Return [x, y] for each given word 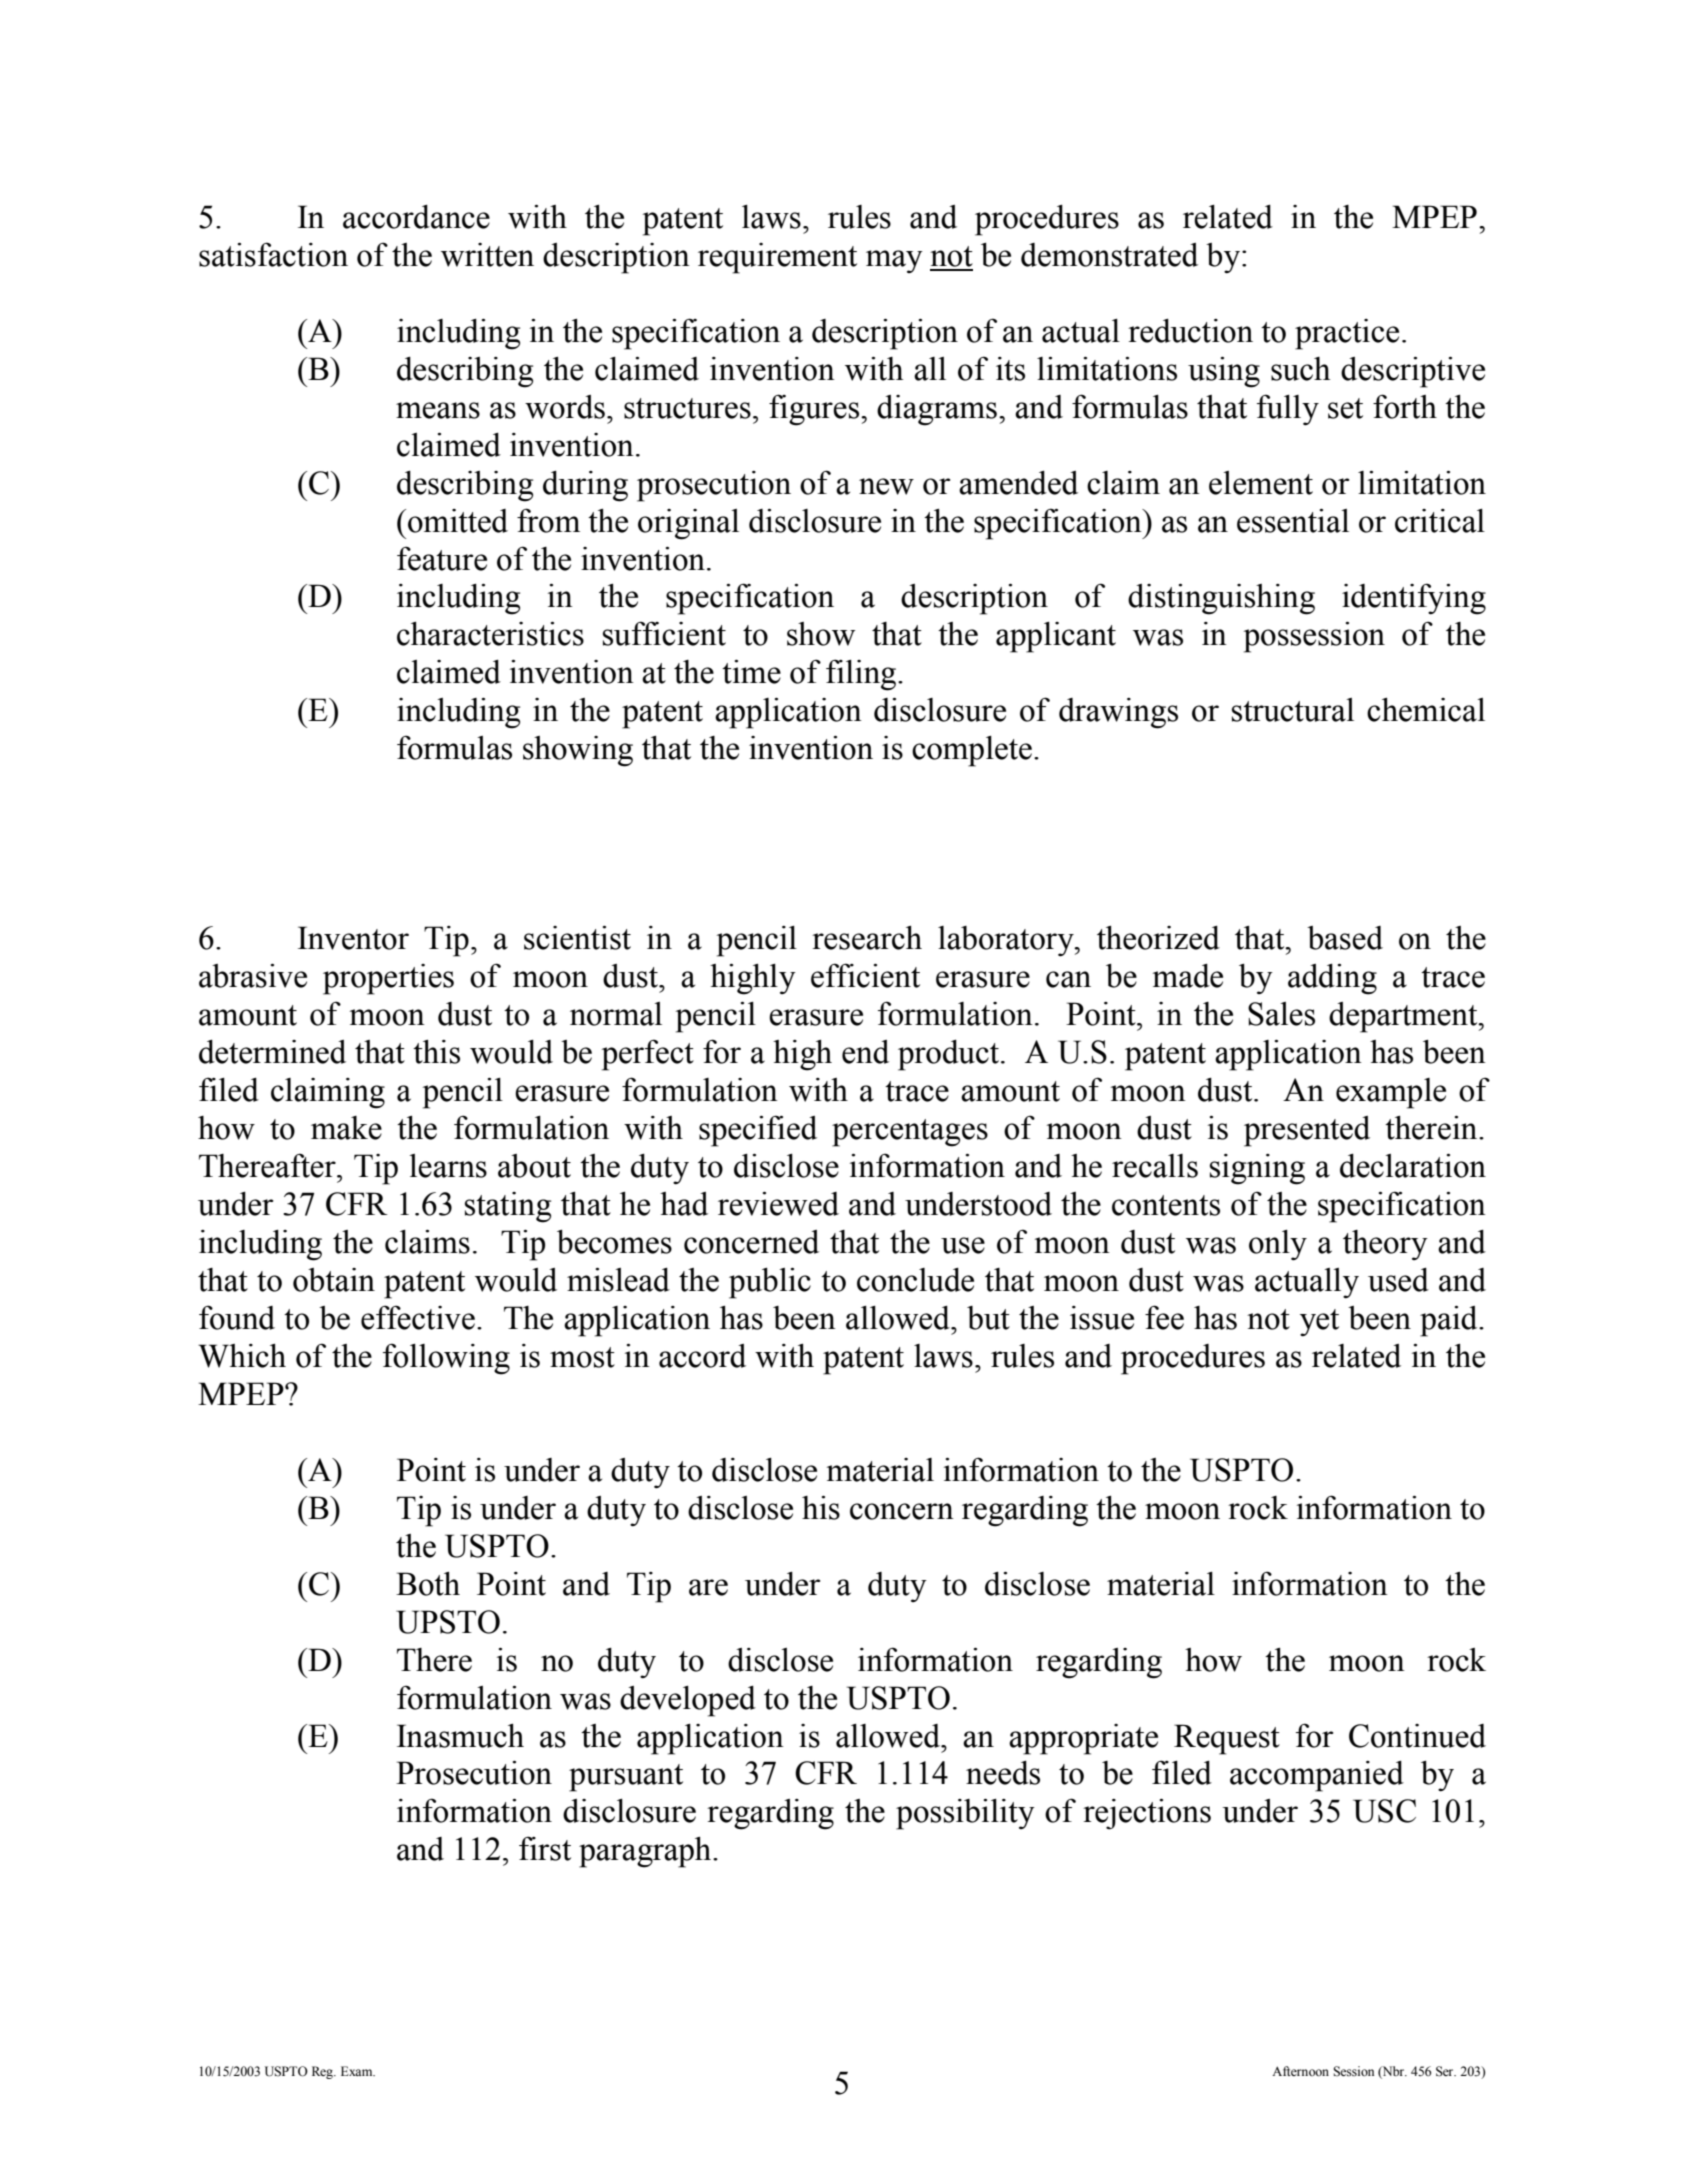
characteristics [490, 634]
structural [1293, 710]
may [894, 261]
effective [418, 1317]
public [770, 1283]
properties [388, 979]
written [487, 255]
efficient [865, 975]
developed [688, 1701]
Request [1227, 1739]
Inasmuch [460, 1736]
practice [1347, 334]
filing [862, 675]
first [545, 1848]
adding [1332, 979]
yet [1319, 1323]
